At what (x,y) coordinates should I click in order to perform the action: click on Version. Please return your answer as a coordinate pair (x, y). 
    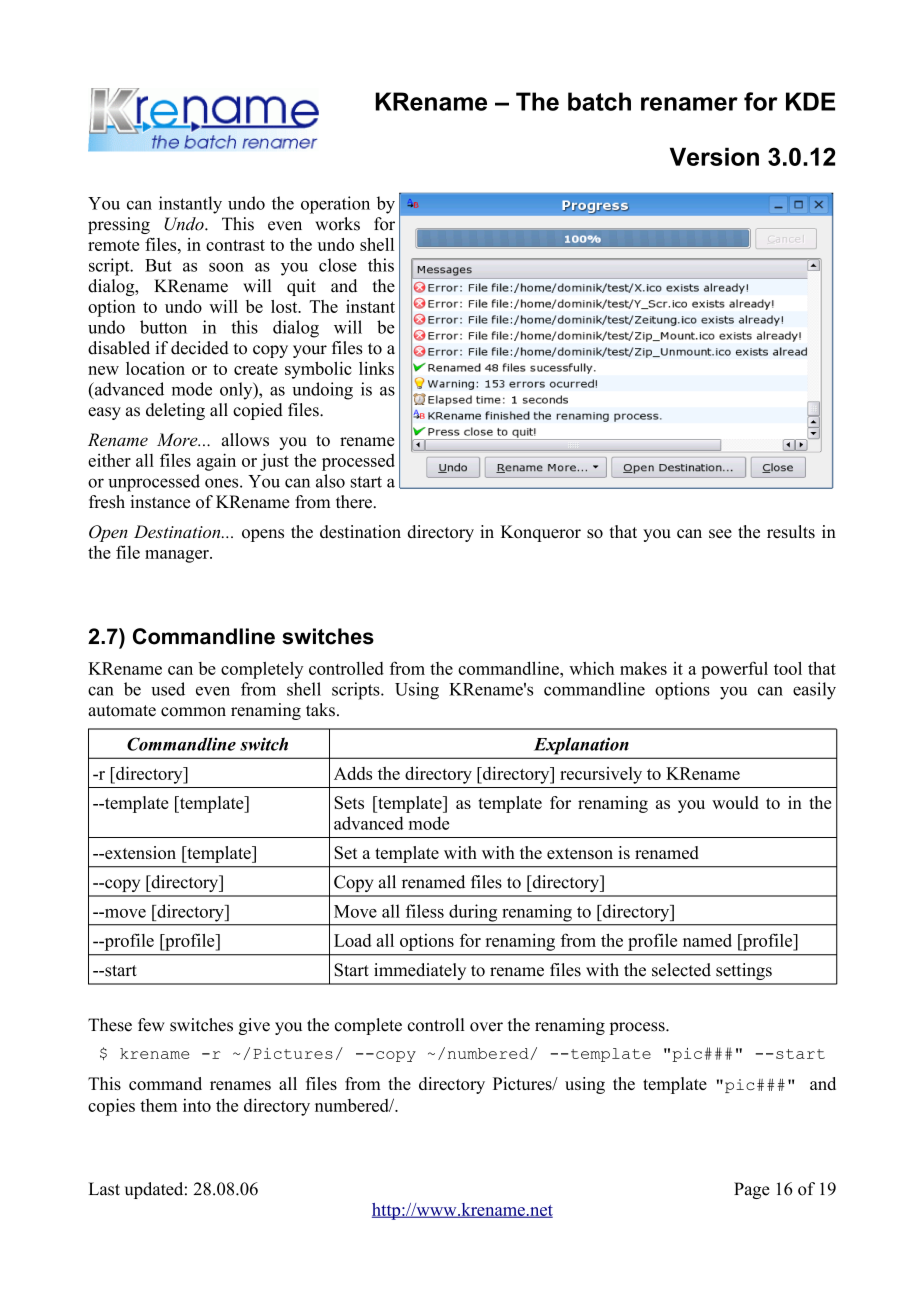
    Looking at the image, I should click on (714, 156).
